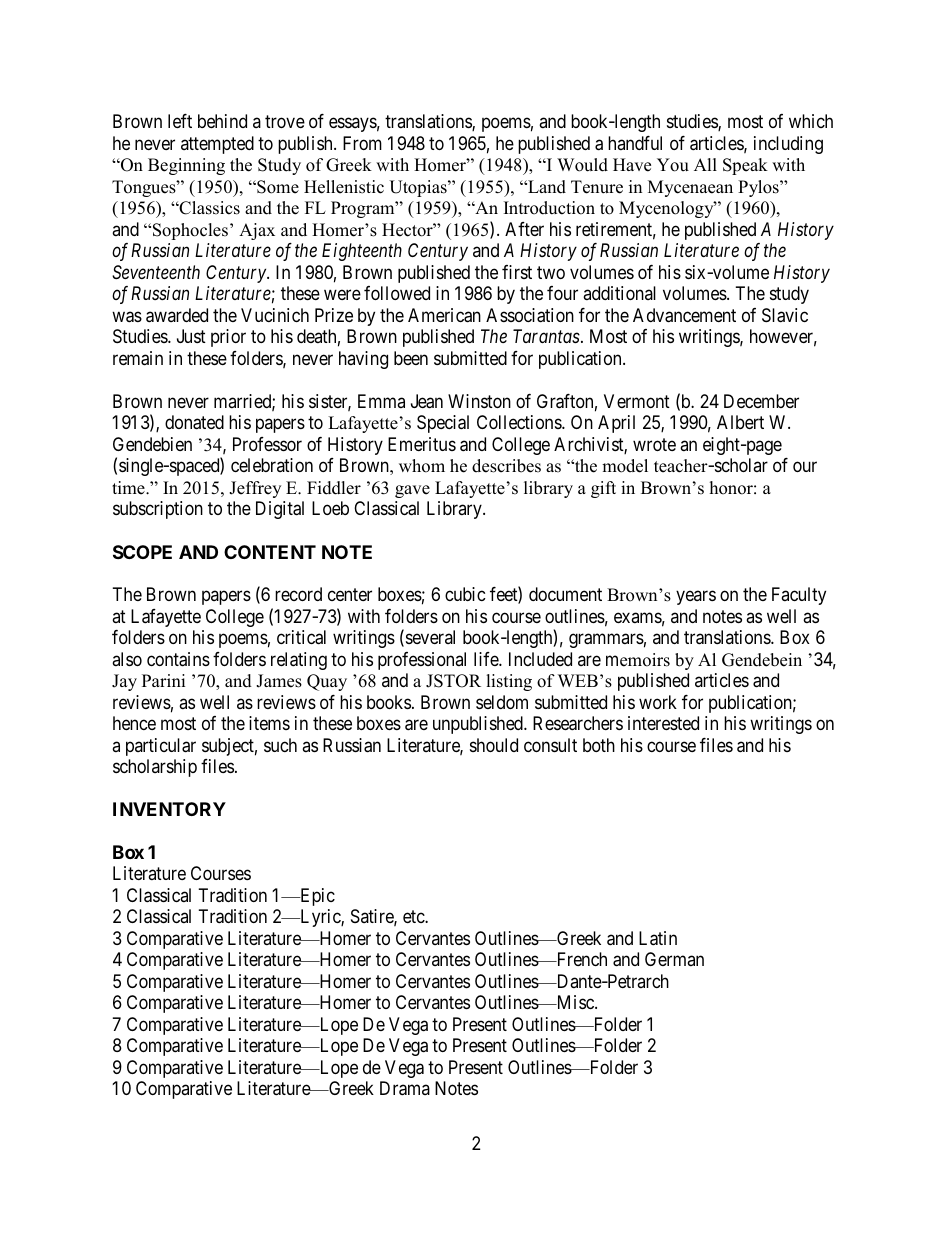 This image has height=1233, width=952. What do you see at coordinates (465, 594) in the image?
I see `cubic` at bounding box center [465, 594].
